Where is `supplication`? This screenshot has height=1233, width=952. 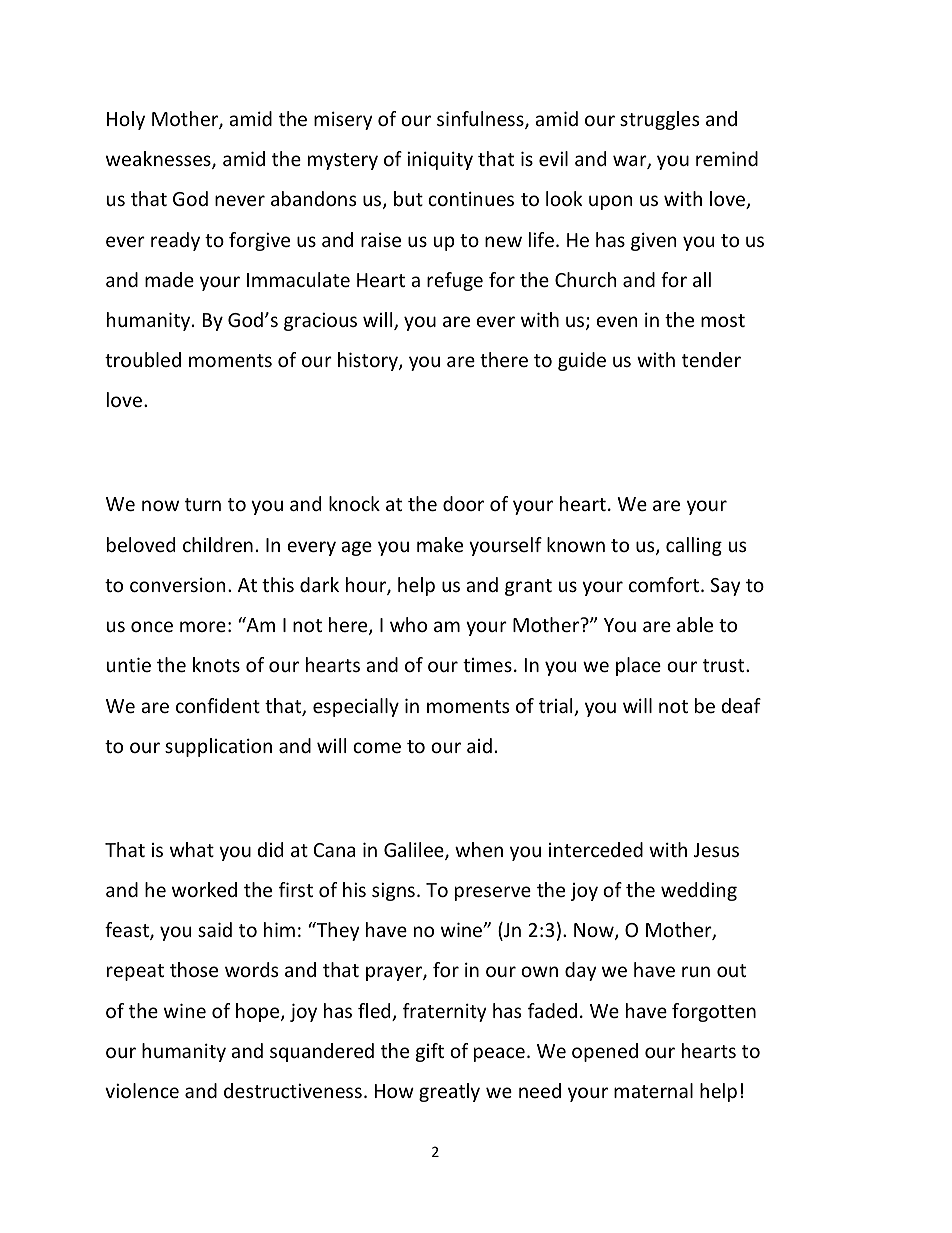 supplication is located at coordinates (218, 747).
